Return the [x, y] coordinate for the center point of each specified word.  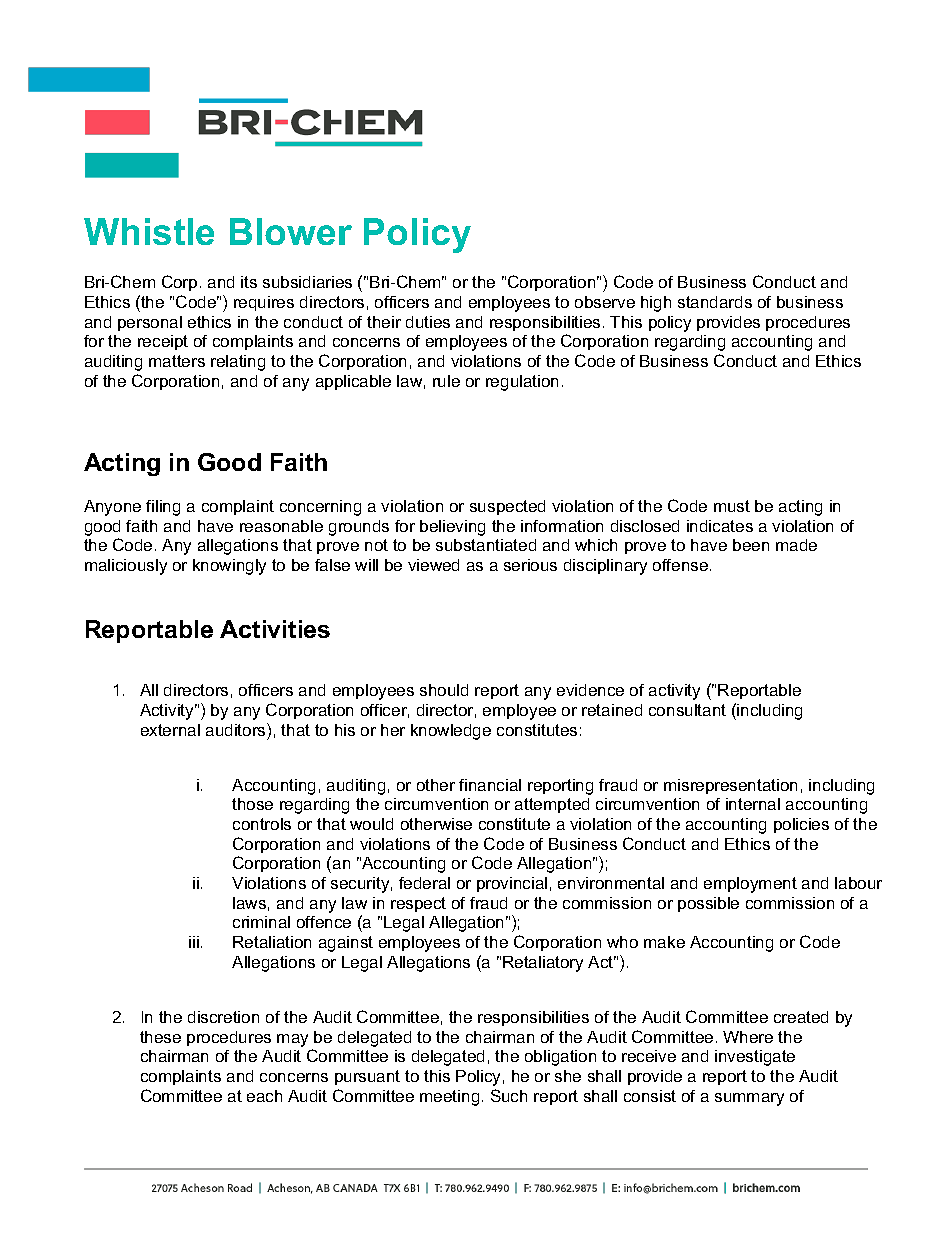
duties [428, 322]
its [249, 282]
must [732, 506]
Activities [275, 629]
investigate [755, 1058]
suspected [507, 507]
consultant [687, 710]
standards [715, 302]
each [264, 1096]
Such [509, 1095]
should [444, 690]
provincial [512, 884]
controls [262, 824]
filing [163, 508]
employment [750, 885]
